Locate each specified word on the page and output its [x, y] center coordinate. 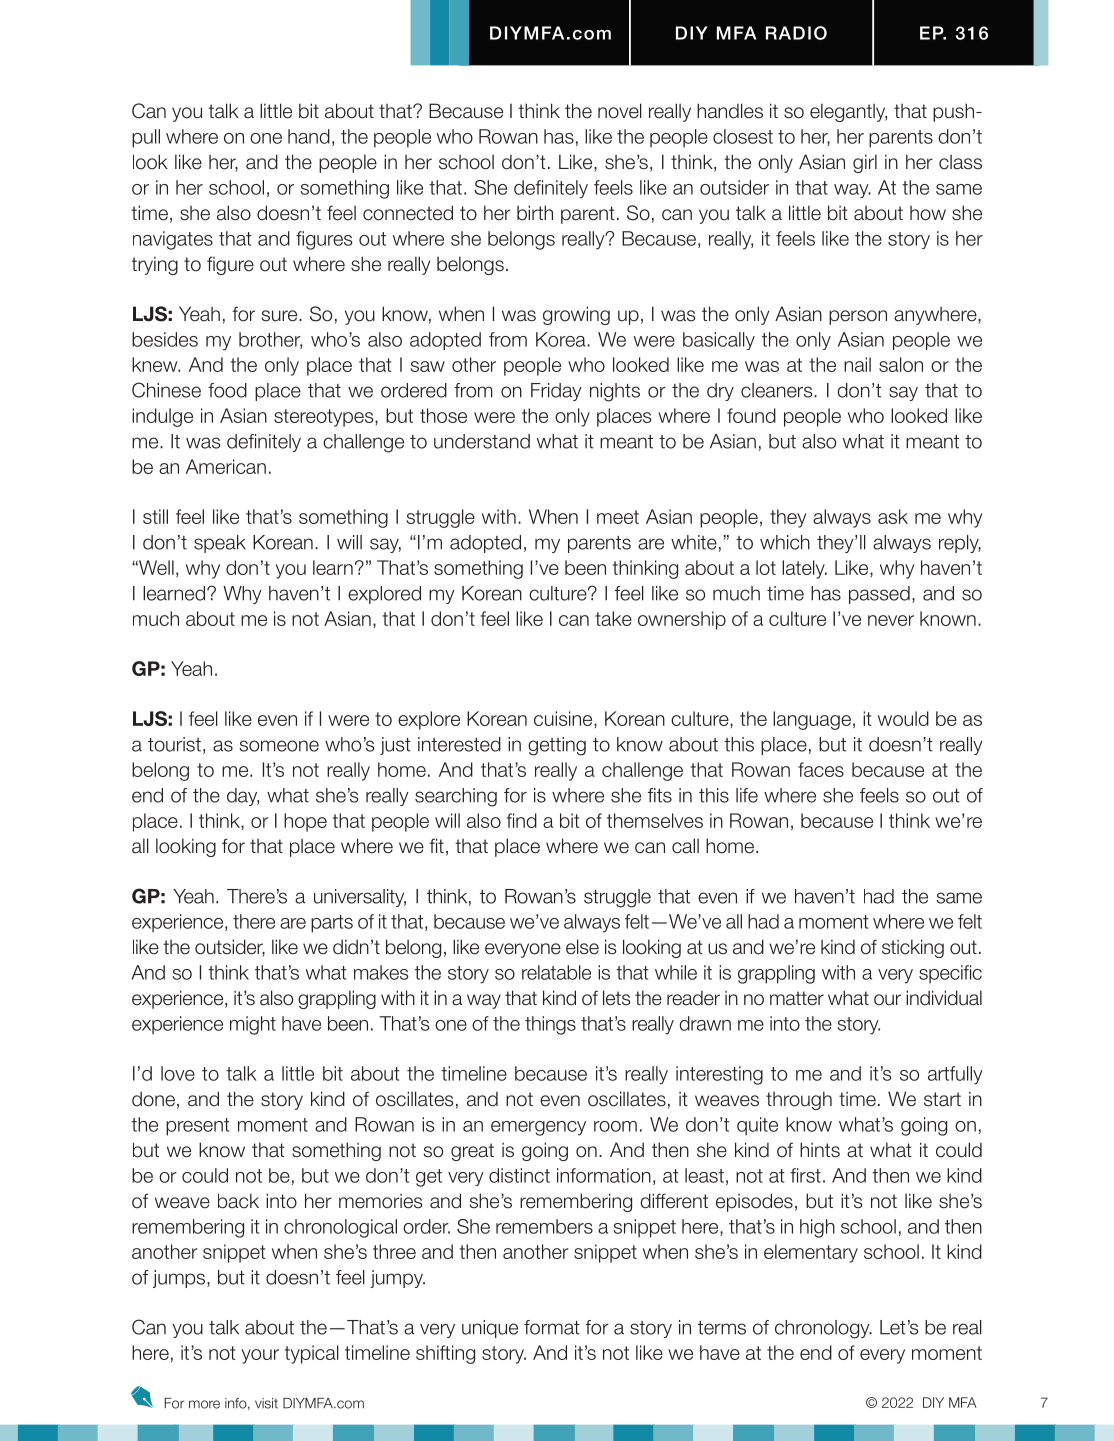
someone [279, 746]
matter [797, 998]
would [903, 718]
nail [857, 364]
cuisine [564, 718]
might [253, 1025]
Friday [556, 392]
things [550, 1025]
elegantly [848, 112]
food [227, 390]
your [260, 1356]
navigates [173, 240]
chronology [823, 1329]
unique [490, 1329]
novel [620, 111]
